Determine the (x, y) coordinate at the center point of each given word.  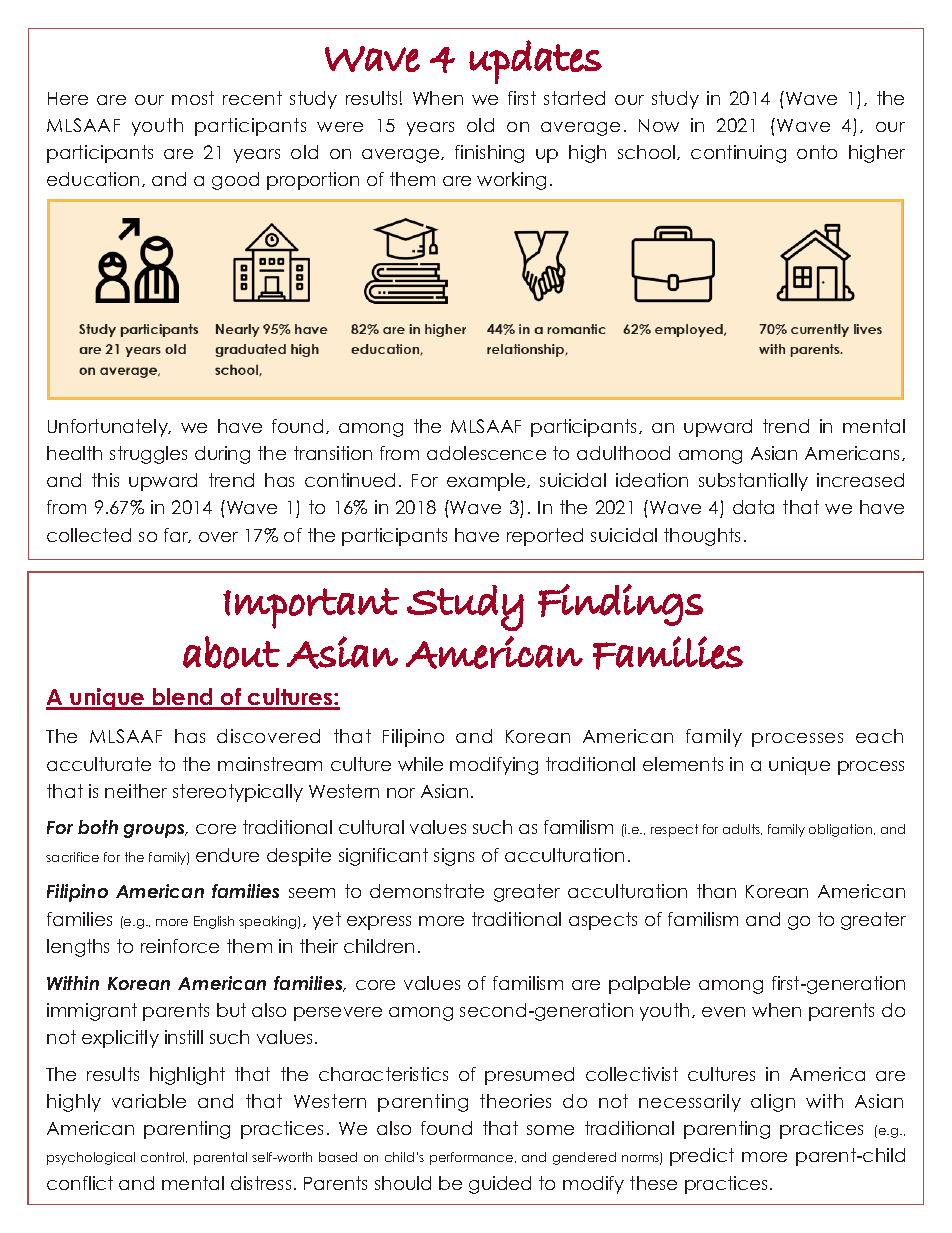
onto (817, 152)
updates (535, 62)
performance (473, 1158)
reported (545, 537)
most (193, 98)
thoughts (702, 537)
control (164, 1157)
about (231, 652)
